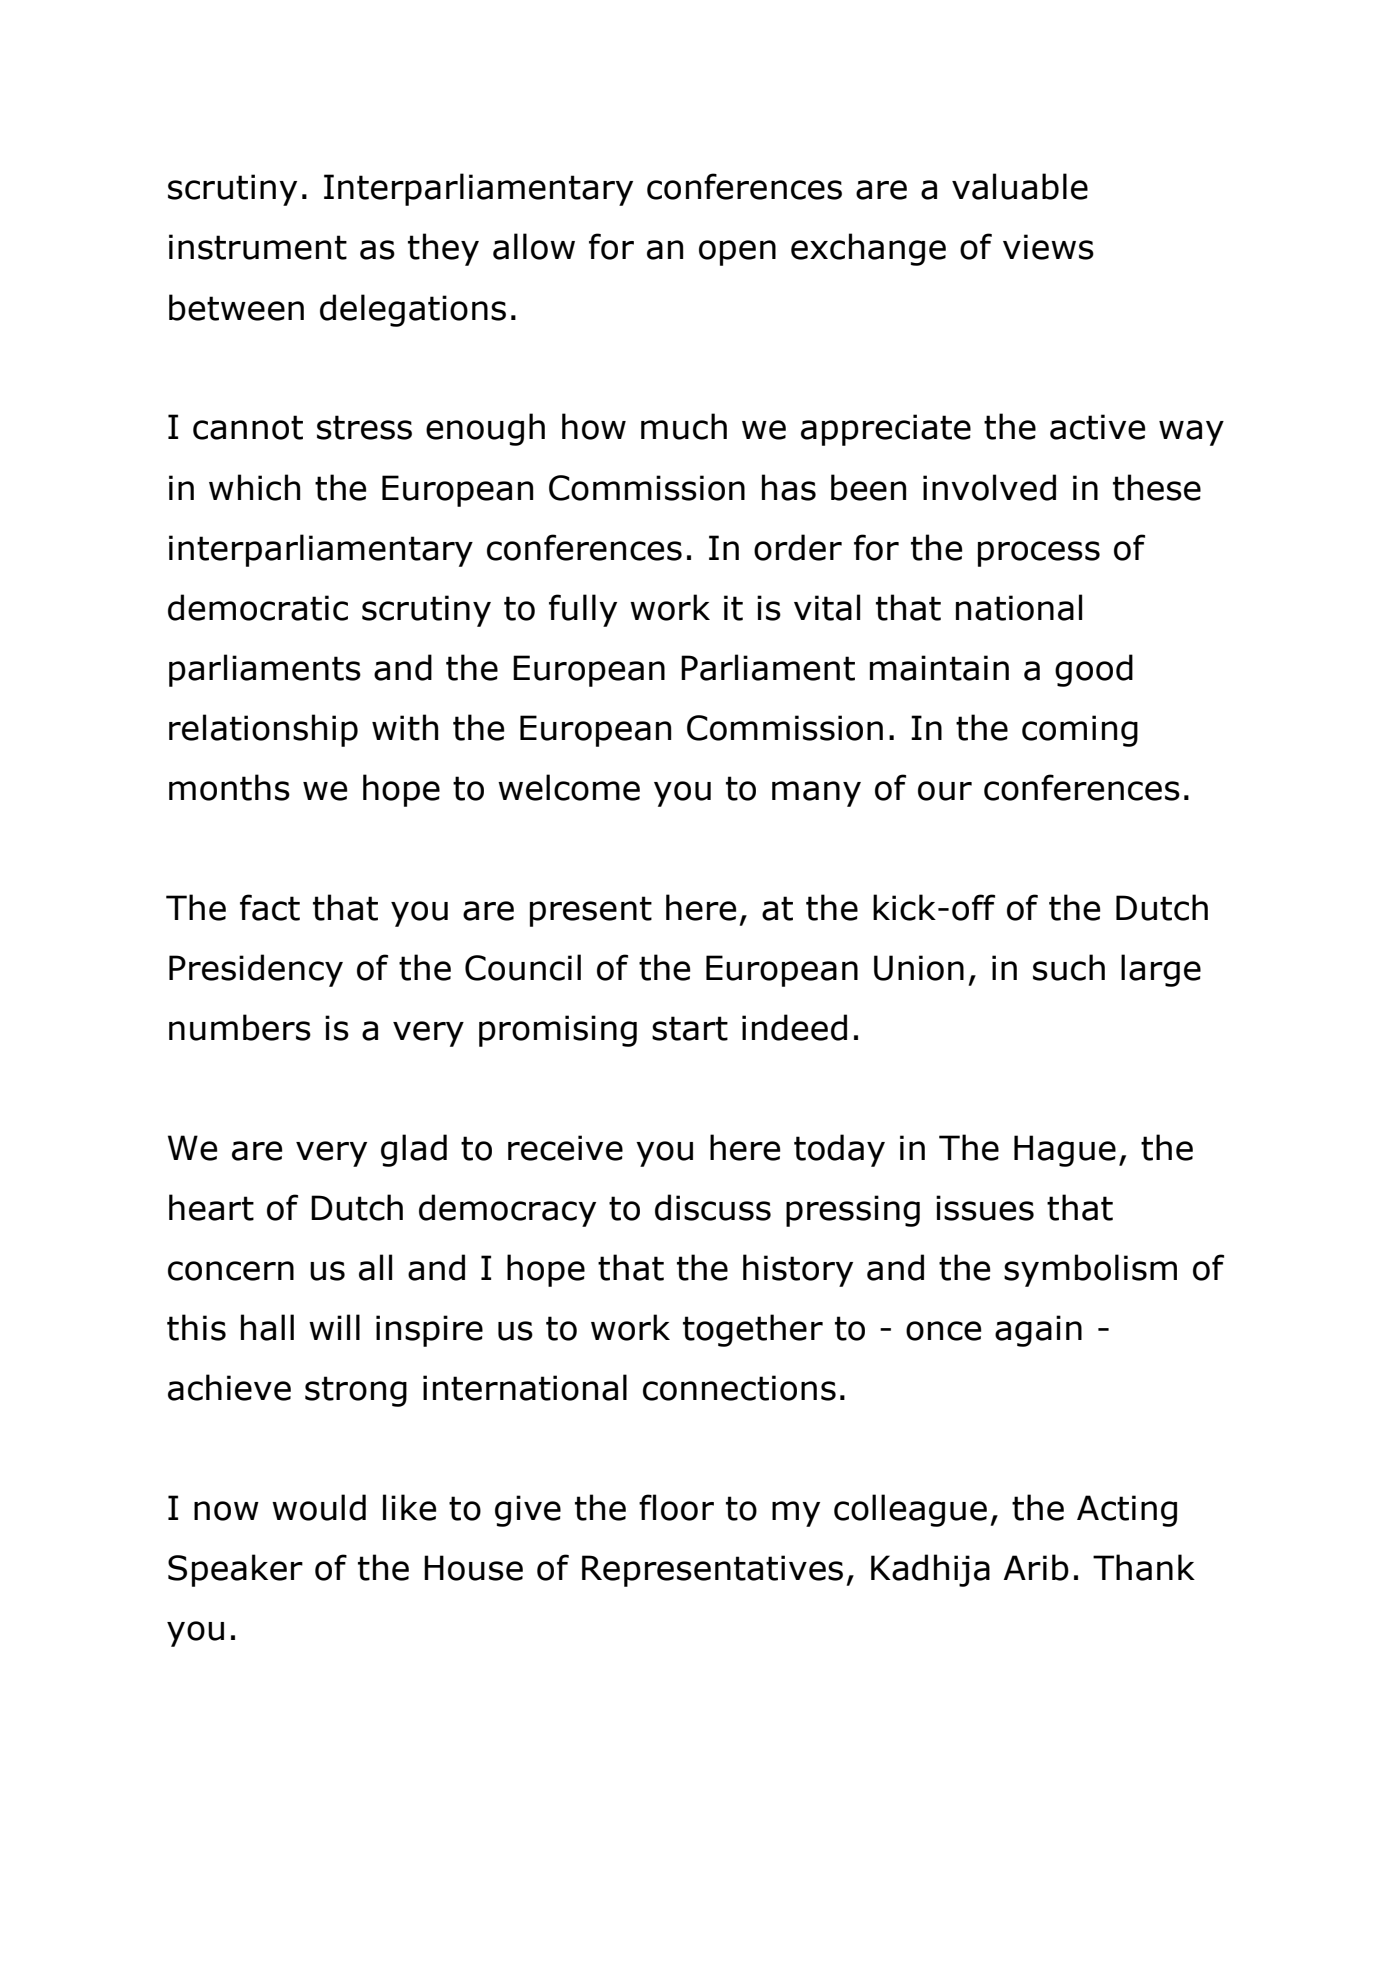 This screenshot has width=1400, height=1980. I want to click on floor, so click(676, 1507).
